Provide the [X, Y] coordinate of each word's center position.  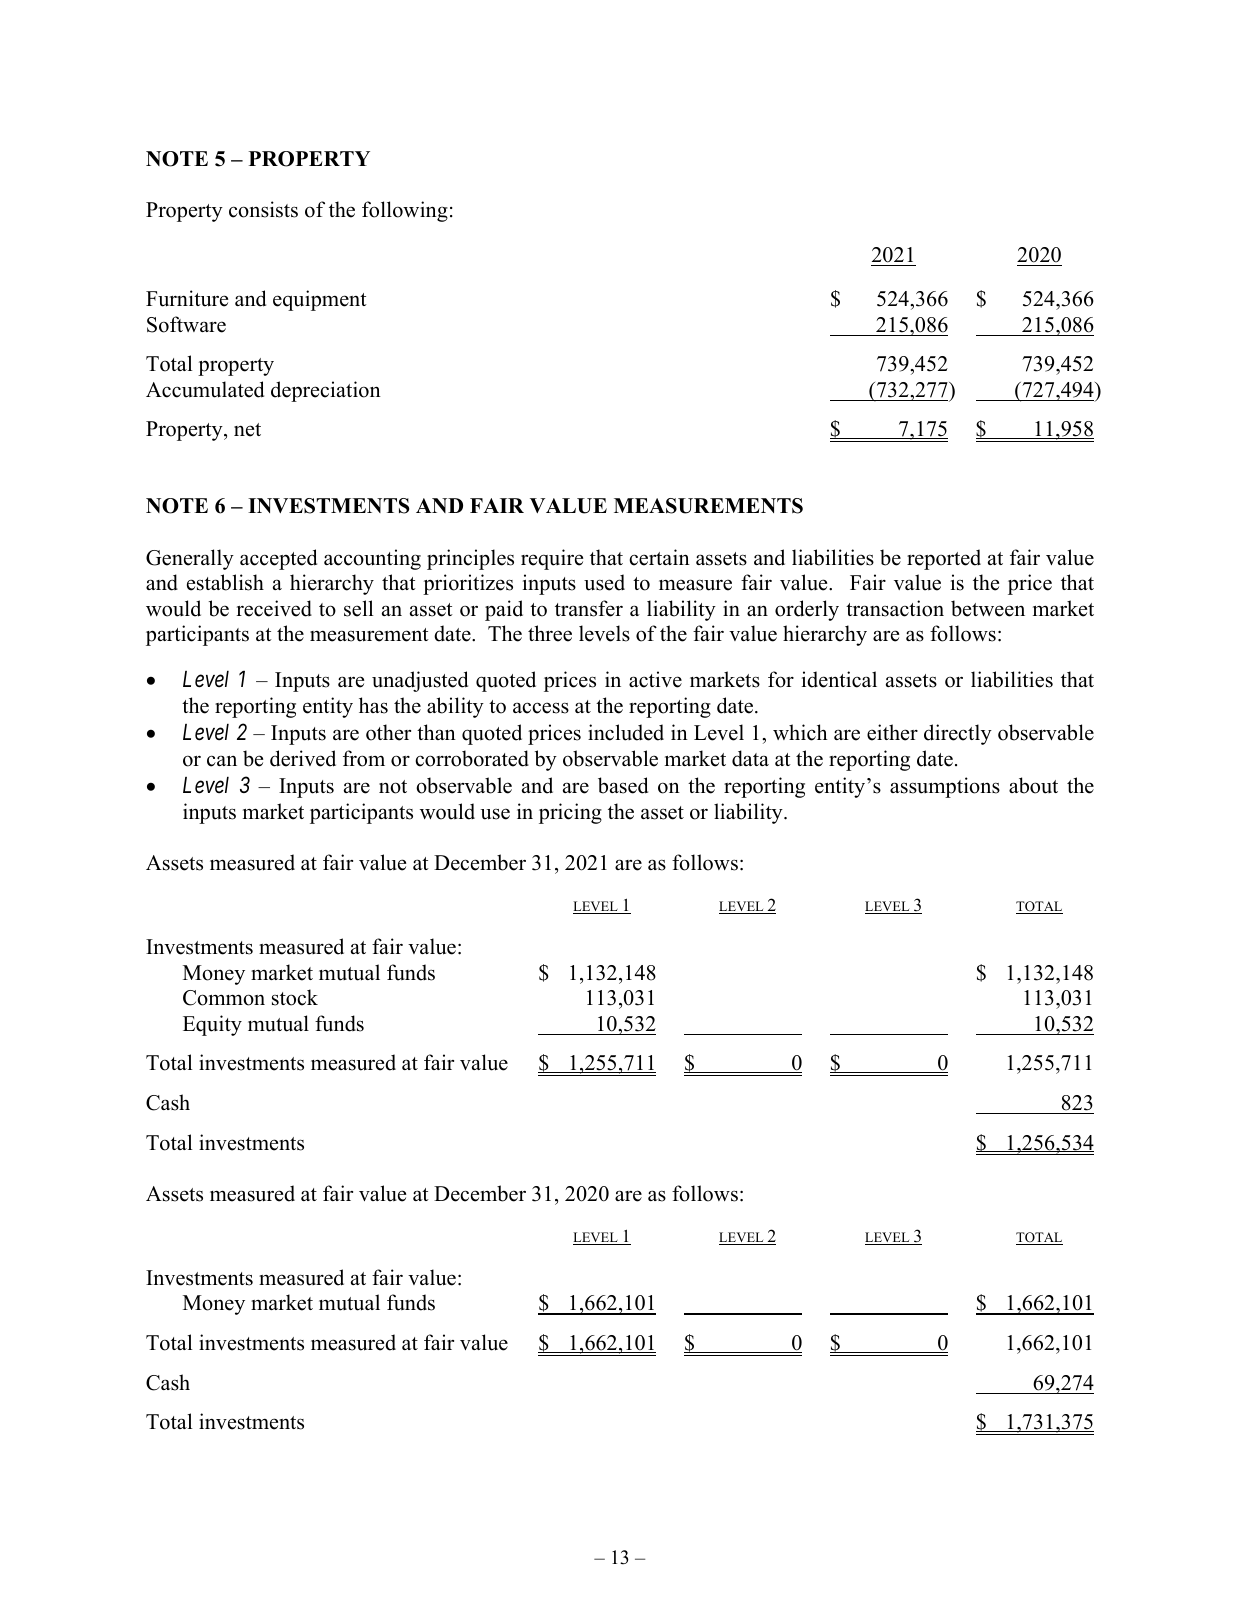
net [247, 430]
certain [659, 557]
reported [944, 559]
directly [958, 734]
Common [224, 998]
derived [303, 758]
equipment [320, 300]
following [405, 211]
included [626, 732]
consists [263, 209]
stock [295, 997]
